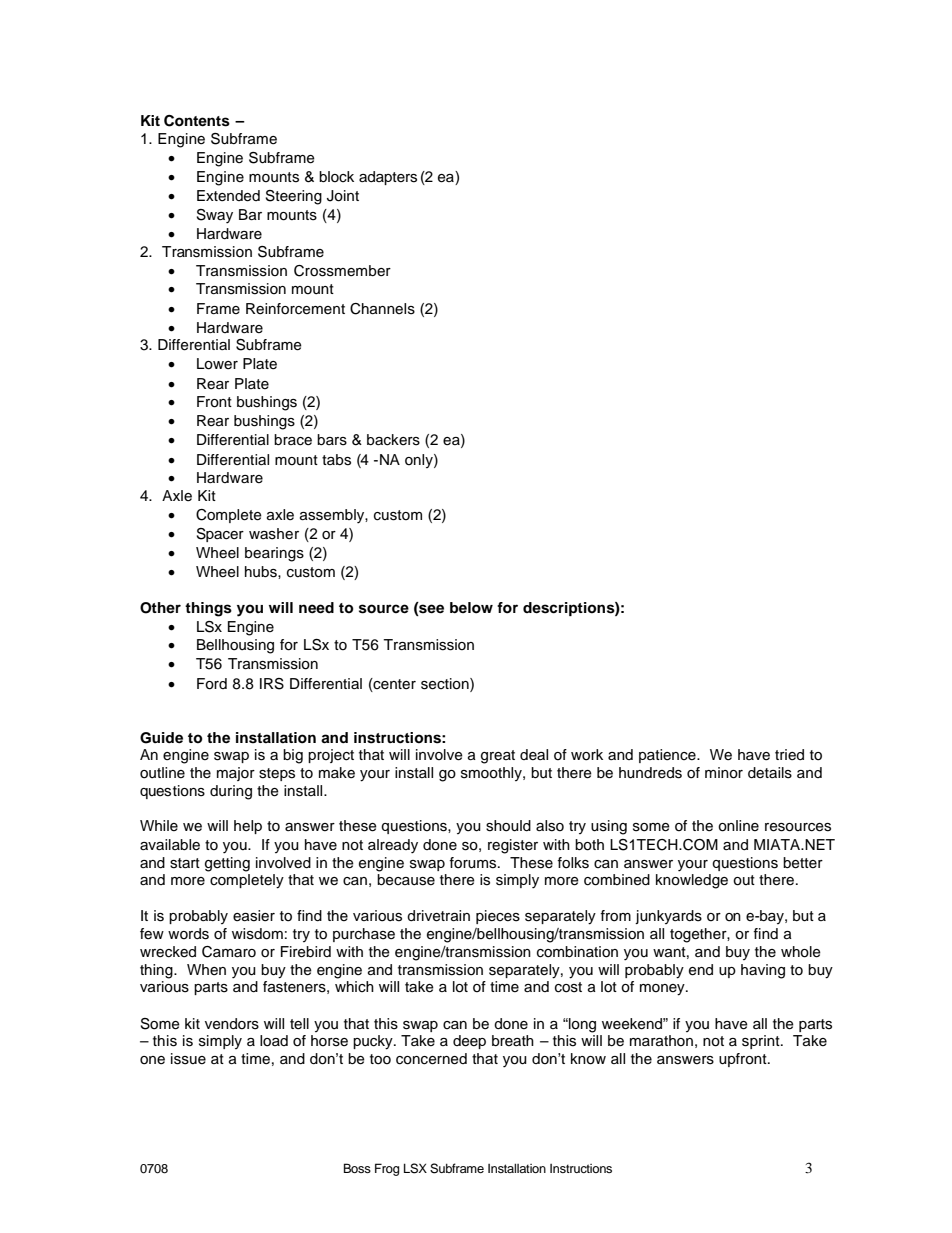  Describe the element at coordinates (393, 440) in the image. I see `backers` at that location.
